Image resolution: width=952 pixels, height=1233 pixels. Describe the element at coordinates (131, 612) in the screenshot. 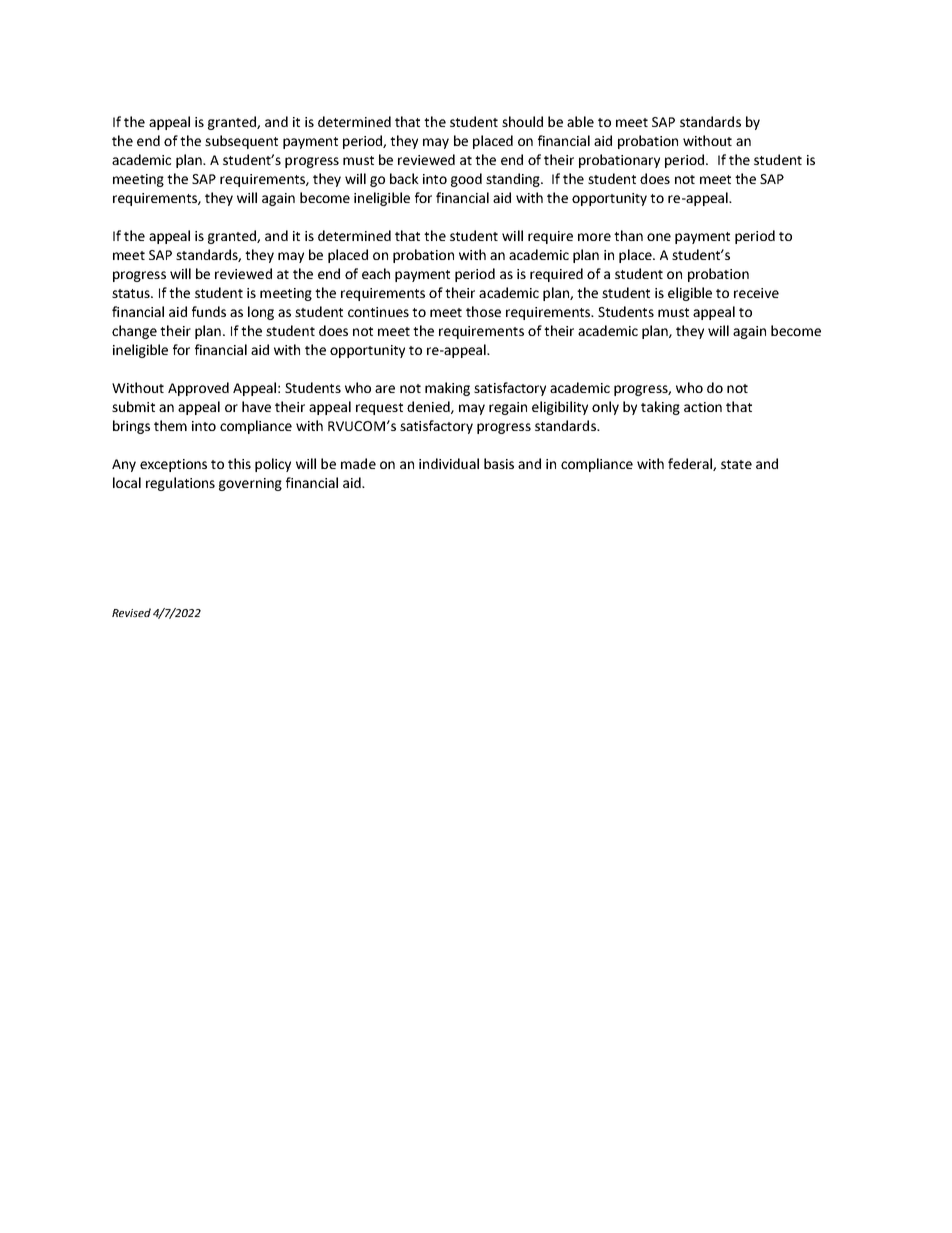

I see `Revised` at that location.
